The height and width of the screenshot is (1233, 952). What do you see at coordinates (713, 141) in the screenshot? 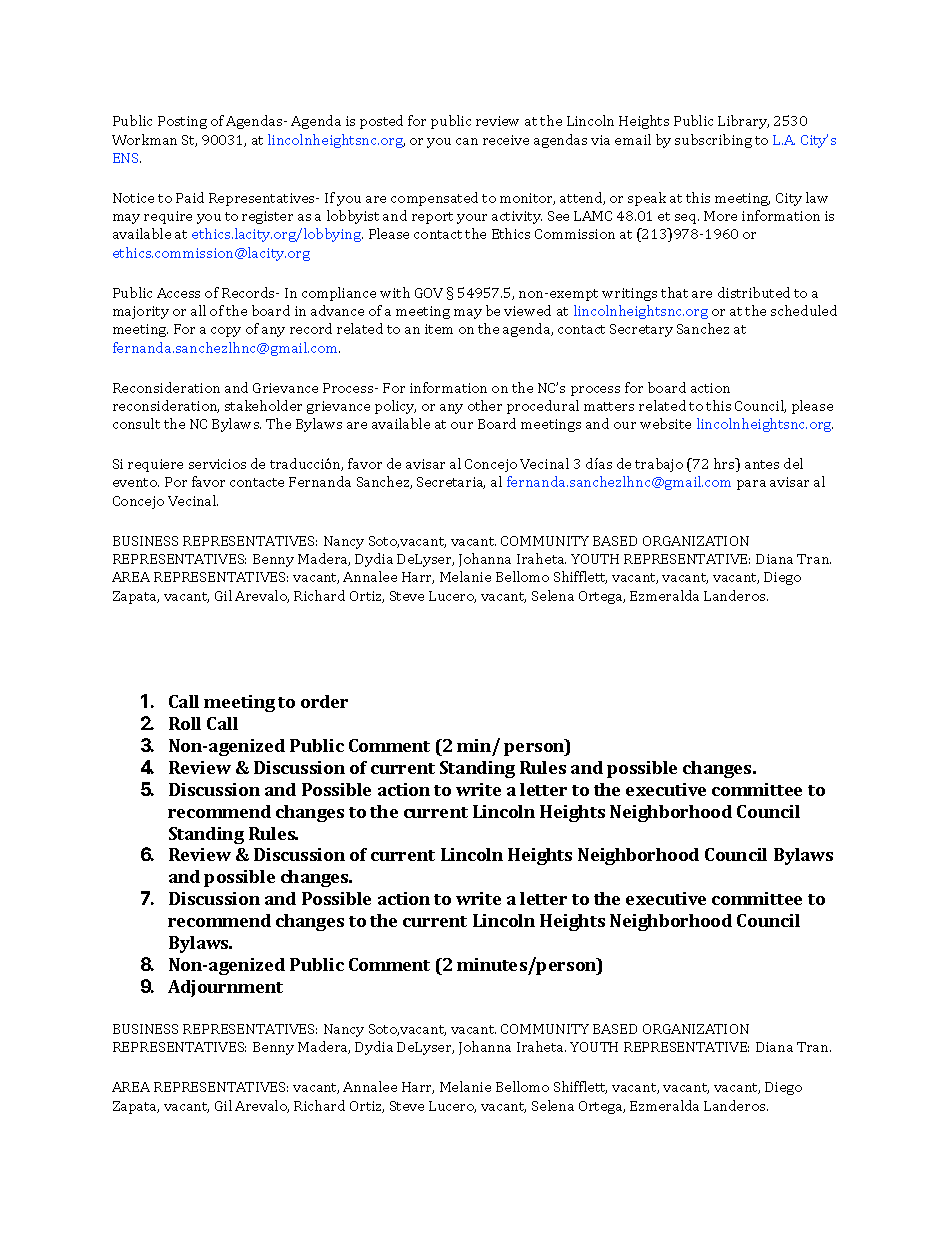
I see `subscribing` at bounding box center [713, 141].
